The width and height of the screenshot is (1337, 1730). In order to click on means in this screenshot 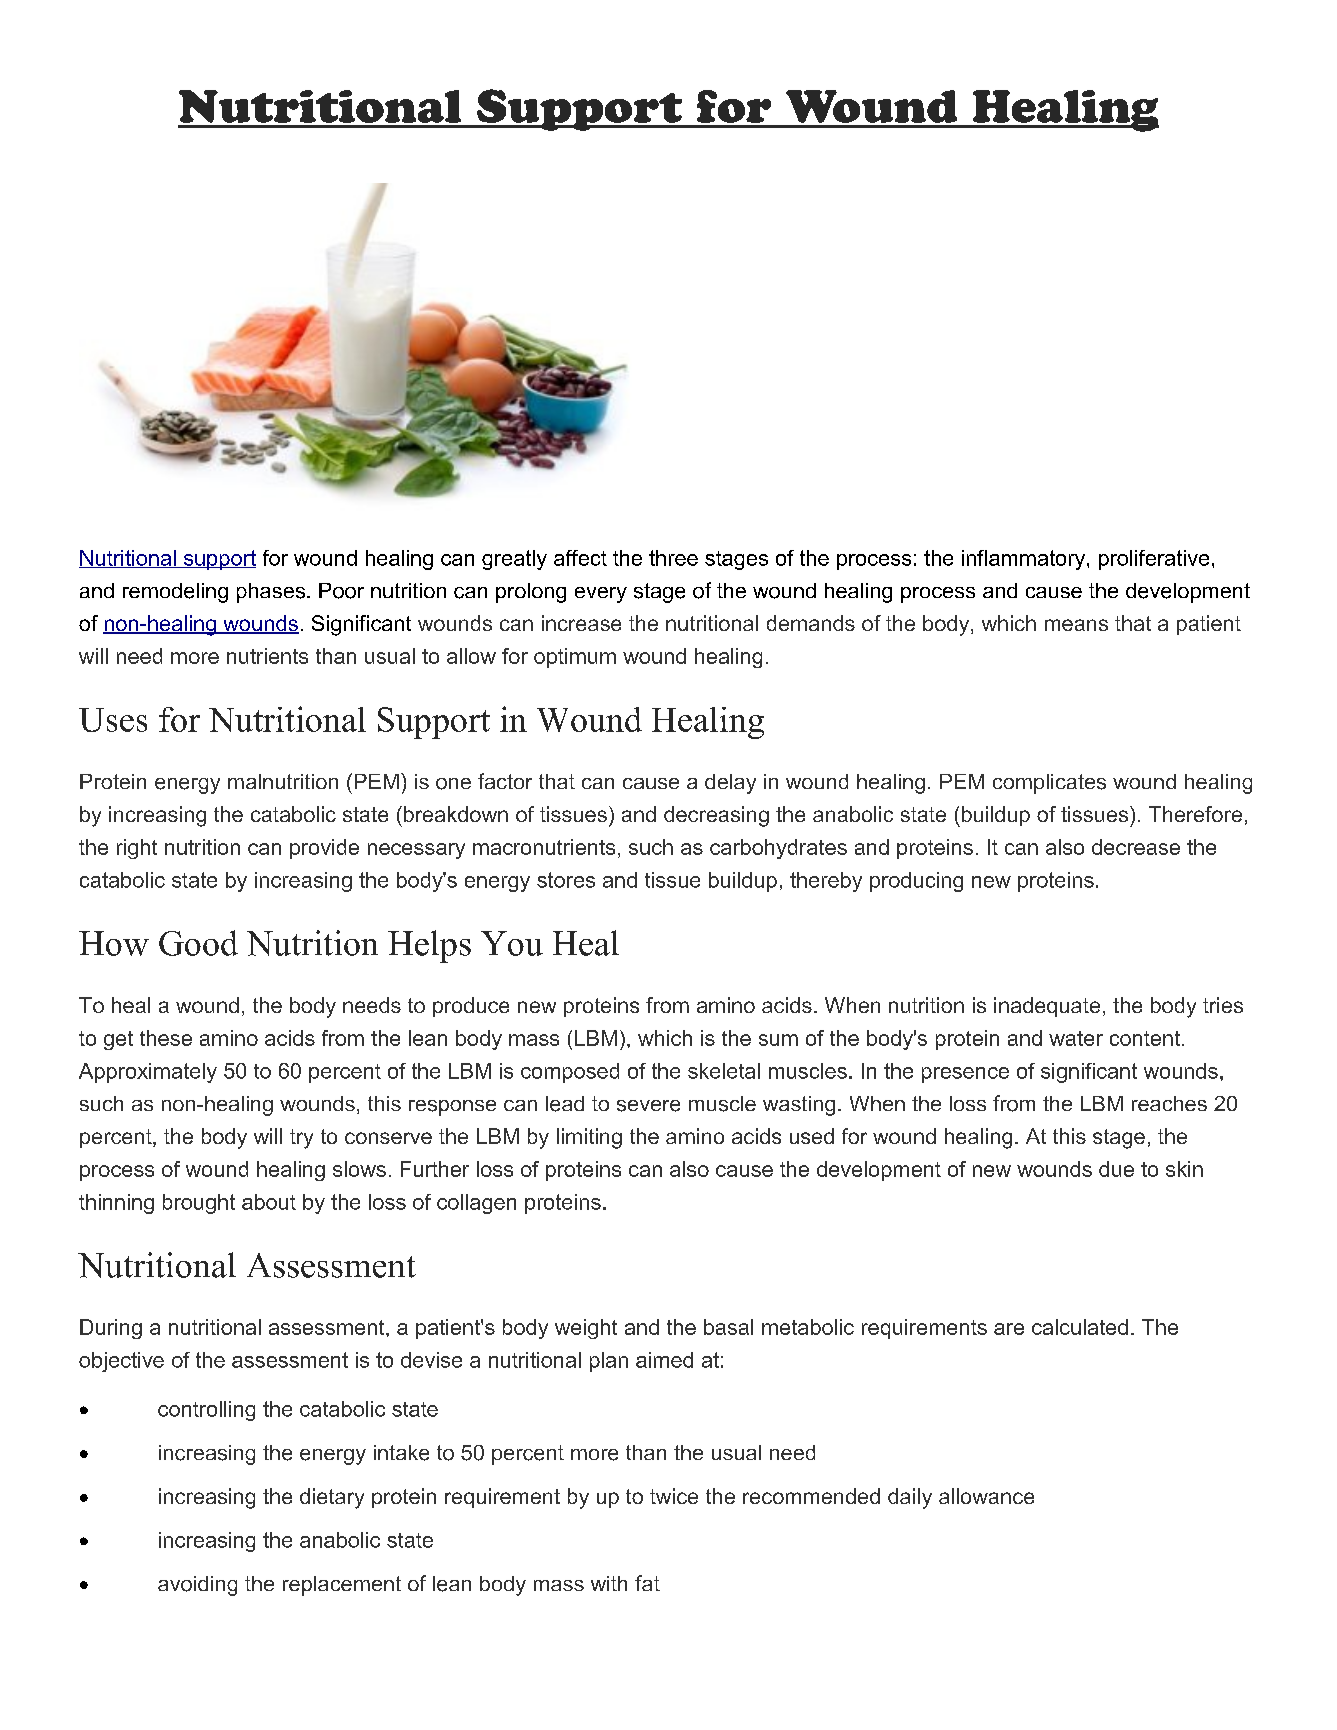, I will do `click(1076, 625)`.
